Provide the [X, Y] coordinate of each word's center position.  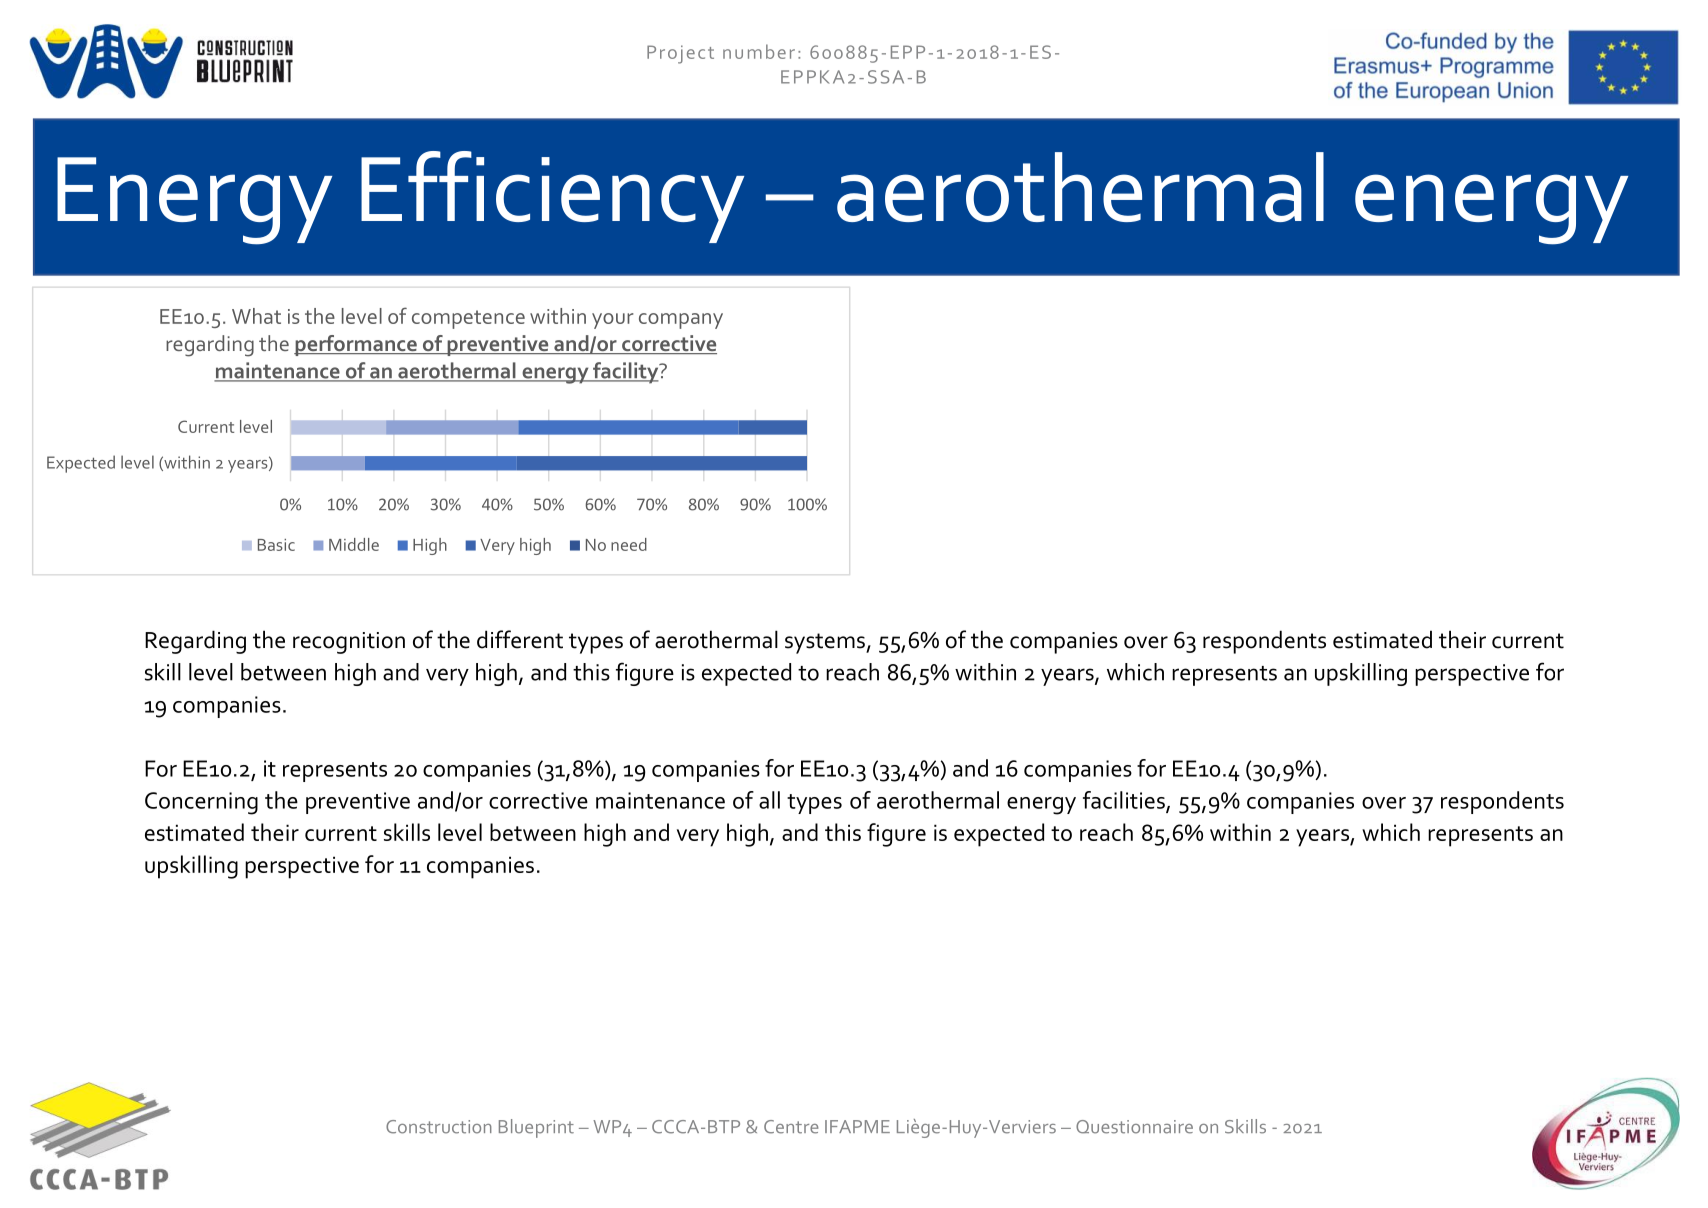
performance [356, 345]
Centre [791, 1127]
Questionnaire [1134, 1127]
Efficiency [552, 197]
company [681, 321]
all [769, 800]
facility [626, 373]
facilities [1125, 801]
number [759, 51]
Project [680, 54]
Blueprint [536, 1128]
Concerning [201, 803]
